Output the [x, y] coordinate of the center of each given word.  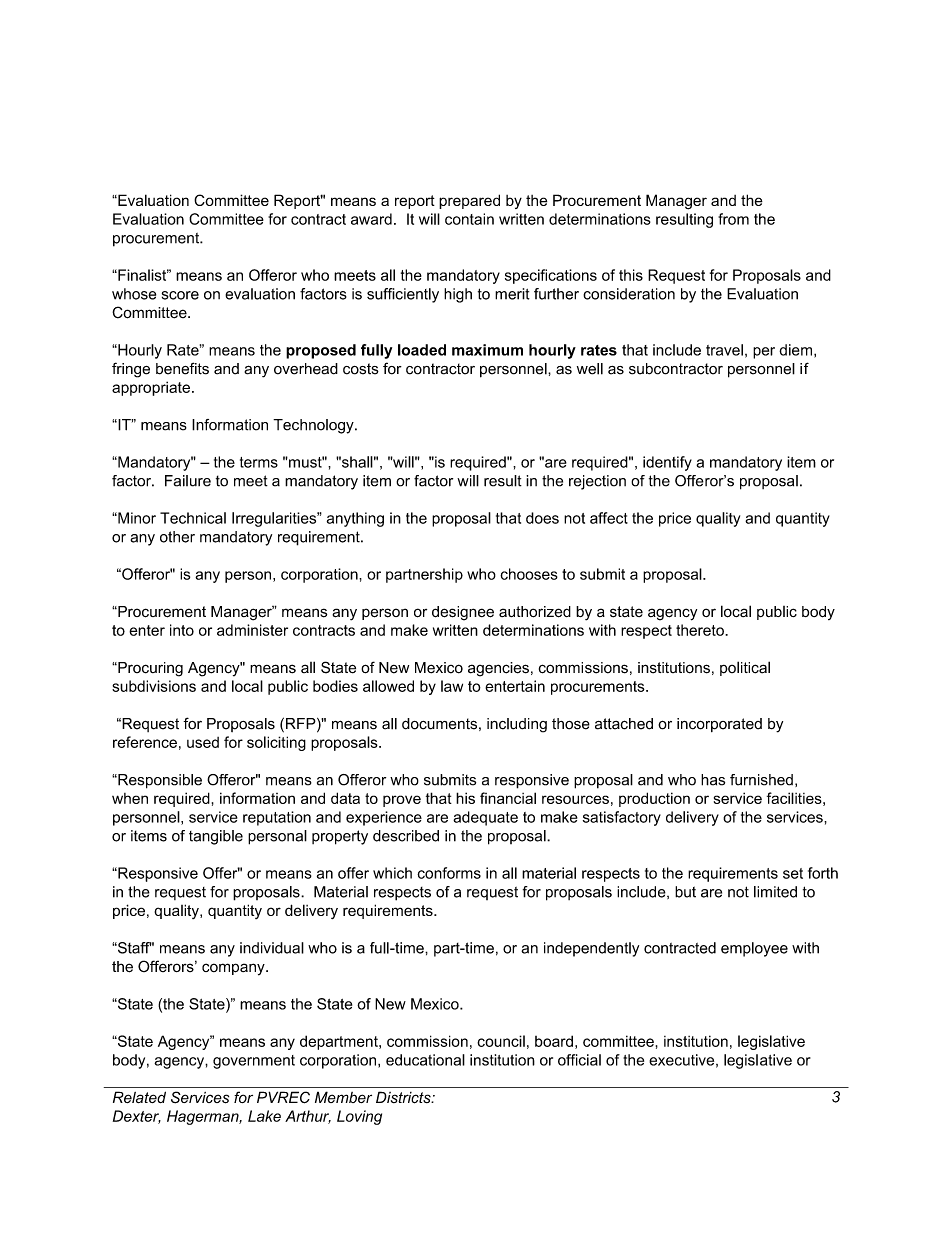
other [177, 537]
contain [469, 219]
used [203, 742]
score [180, 295]
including [517, 725]
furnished [761, 780]
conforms [449, 873]
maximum [487, 350]
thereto [701, 630]
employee [754, 949]
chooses [529, 574]
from [733, 219]
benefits [182, 368]
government [254, 1062]
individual [272, 948]
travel [724, 350]
